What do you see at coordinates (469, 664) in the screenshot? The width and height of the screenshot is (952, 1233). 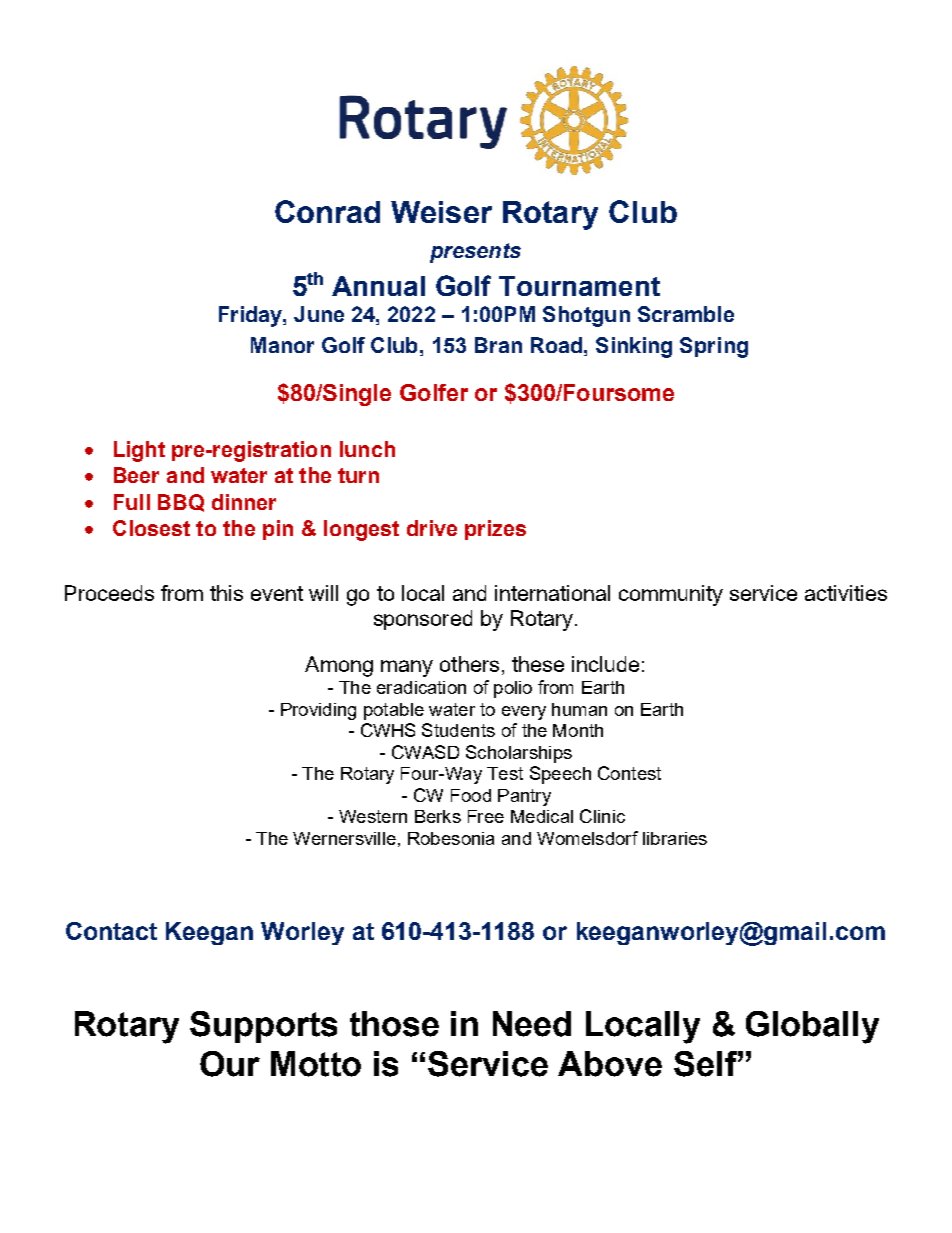 I see `others` at bounding box center [469, 664].
